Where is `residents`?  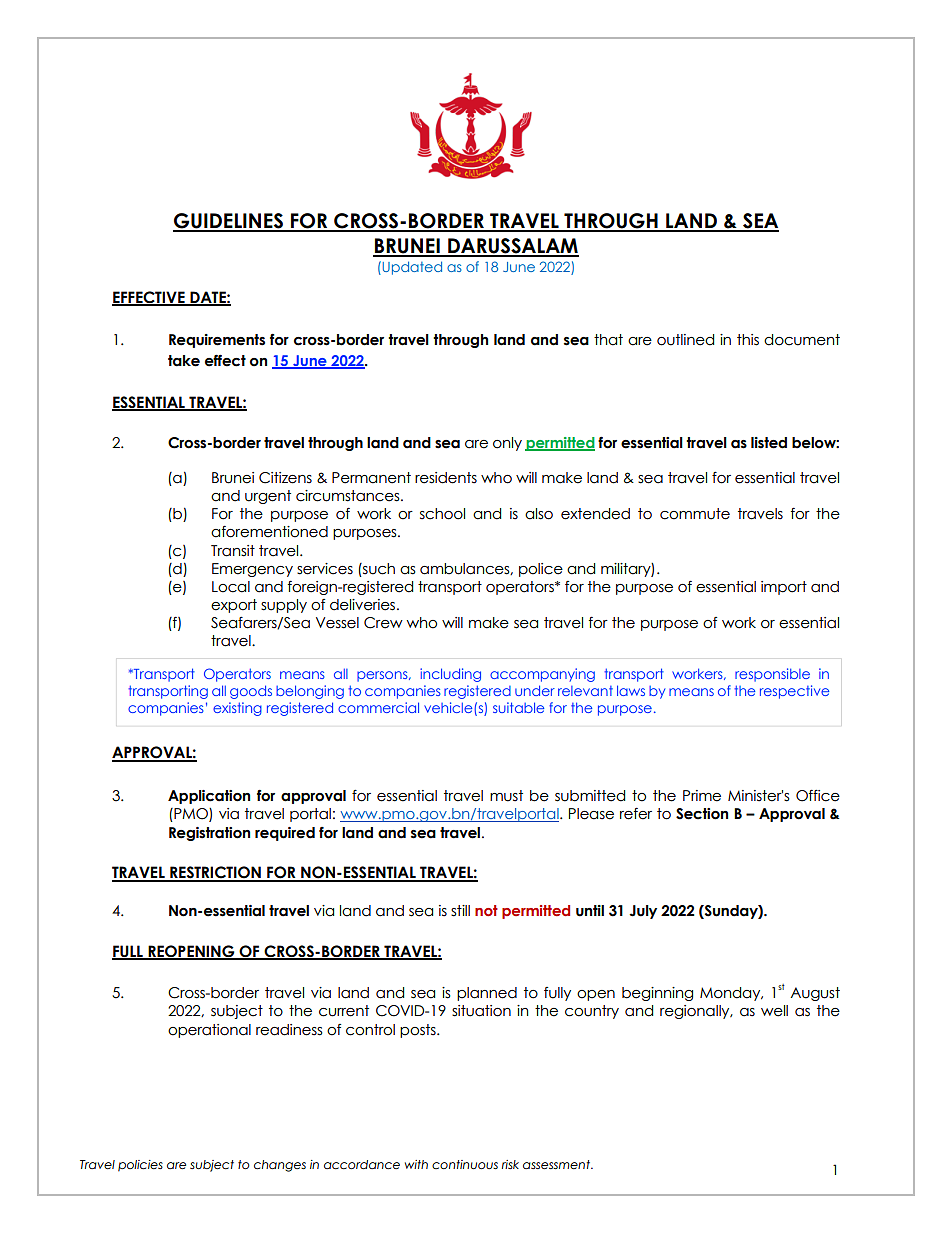 residents is located at coordinates (446, 478).
